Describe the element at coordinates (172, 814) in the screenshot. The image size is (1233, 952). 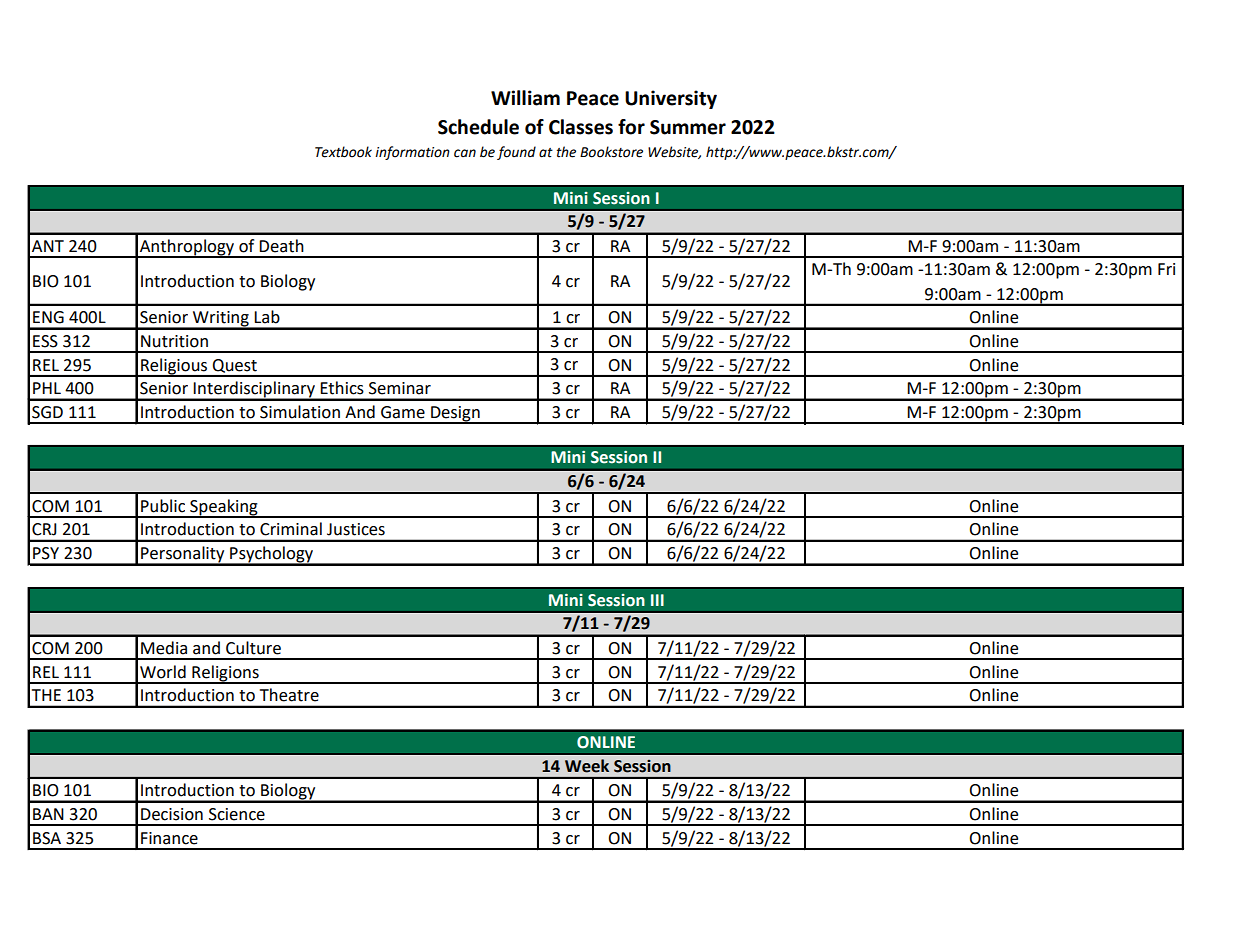
I see `Decision` at that location.
